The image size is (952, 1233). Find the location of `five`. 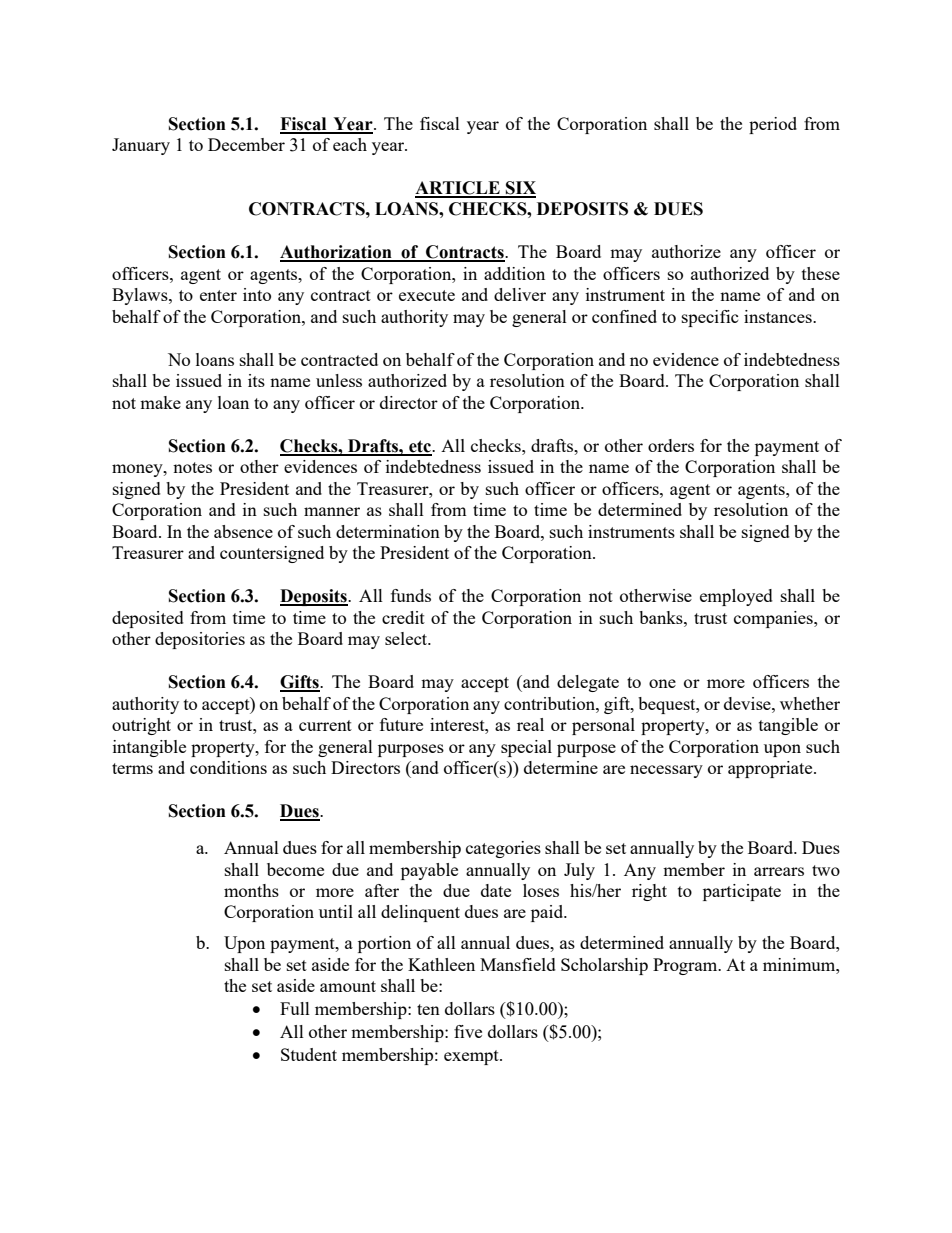

five is located at coordinates (468, 1031).
